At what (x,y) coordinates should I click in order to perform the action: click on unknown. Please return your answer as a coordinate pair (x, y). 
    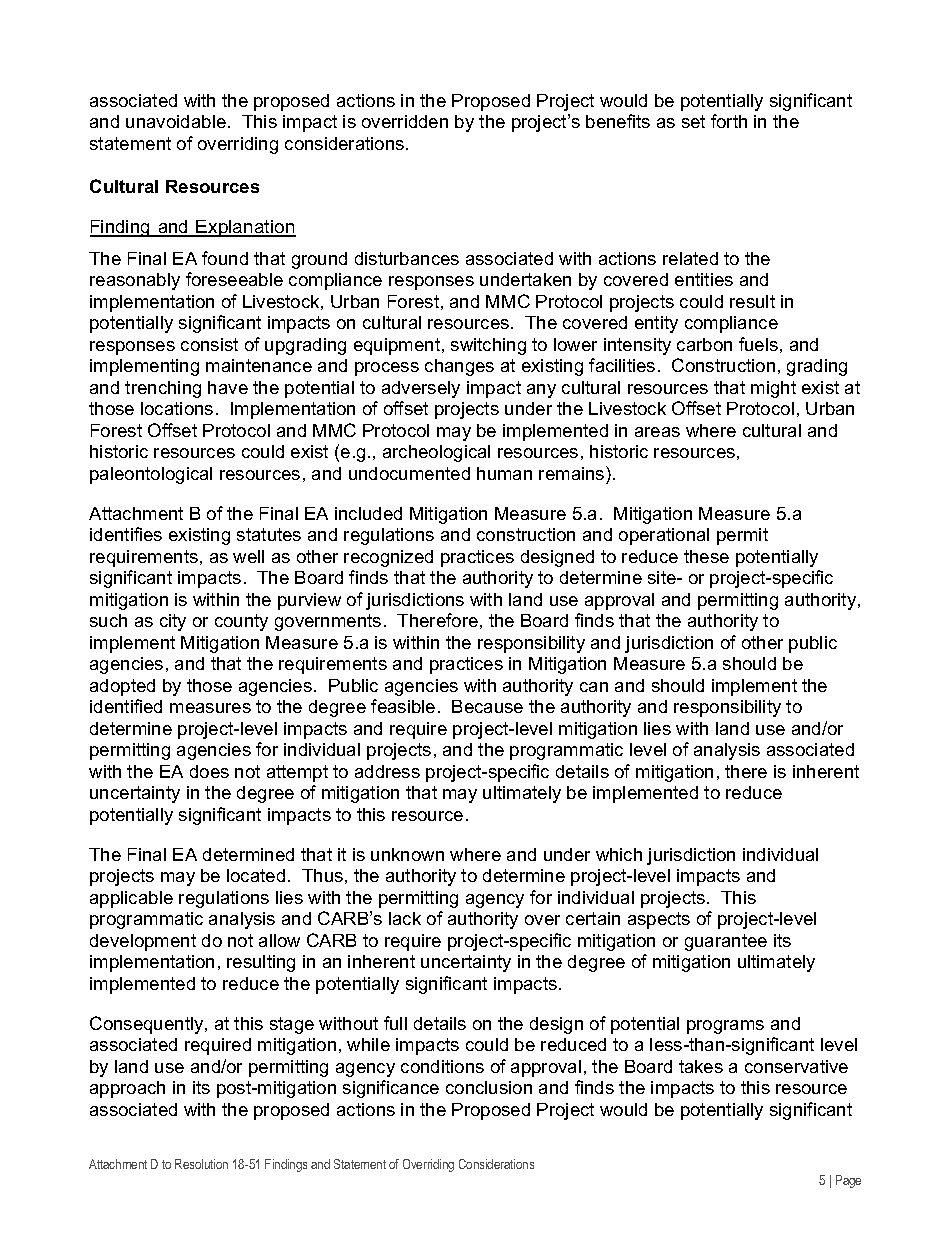
    Looking at the image, I should click on (407, 854).
